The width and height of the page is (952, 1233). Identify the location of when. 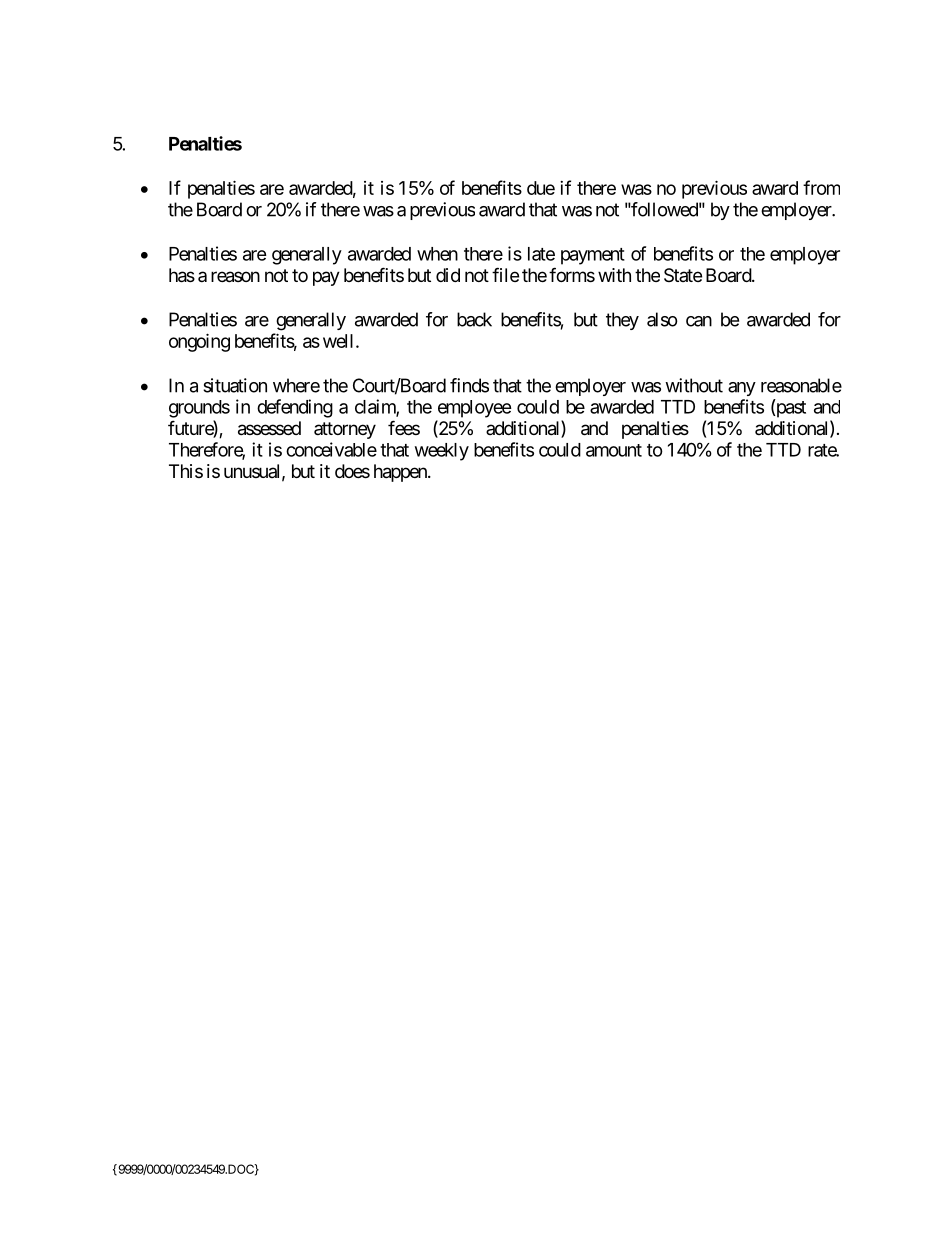
(437, 254).
